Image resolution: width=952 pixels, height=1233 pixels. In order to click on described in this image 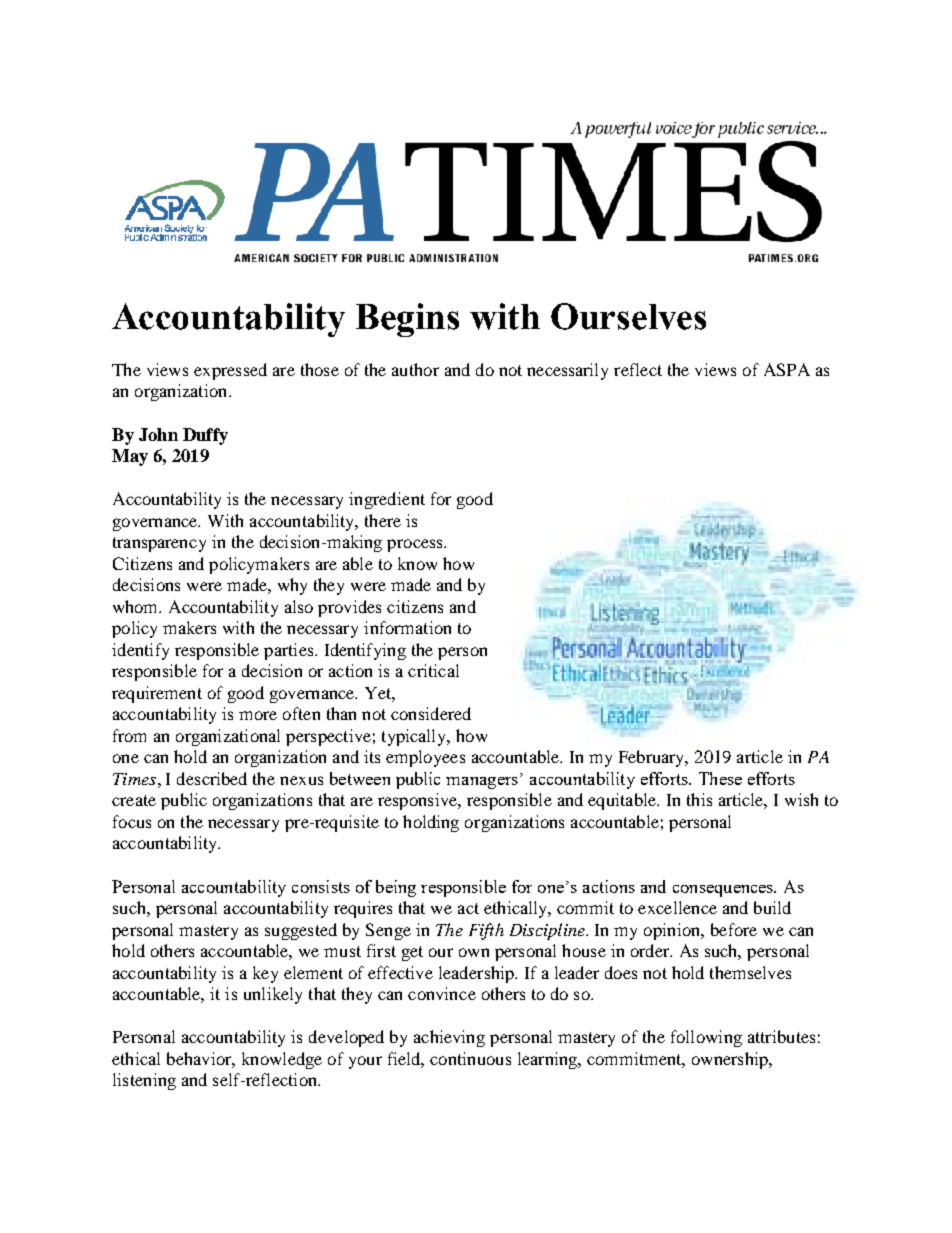, I will do `click(212, 778)`.
